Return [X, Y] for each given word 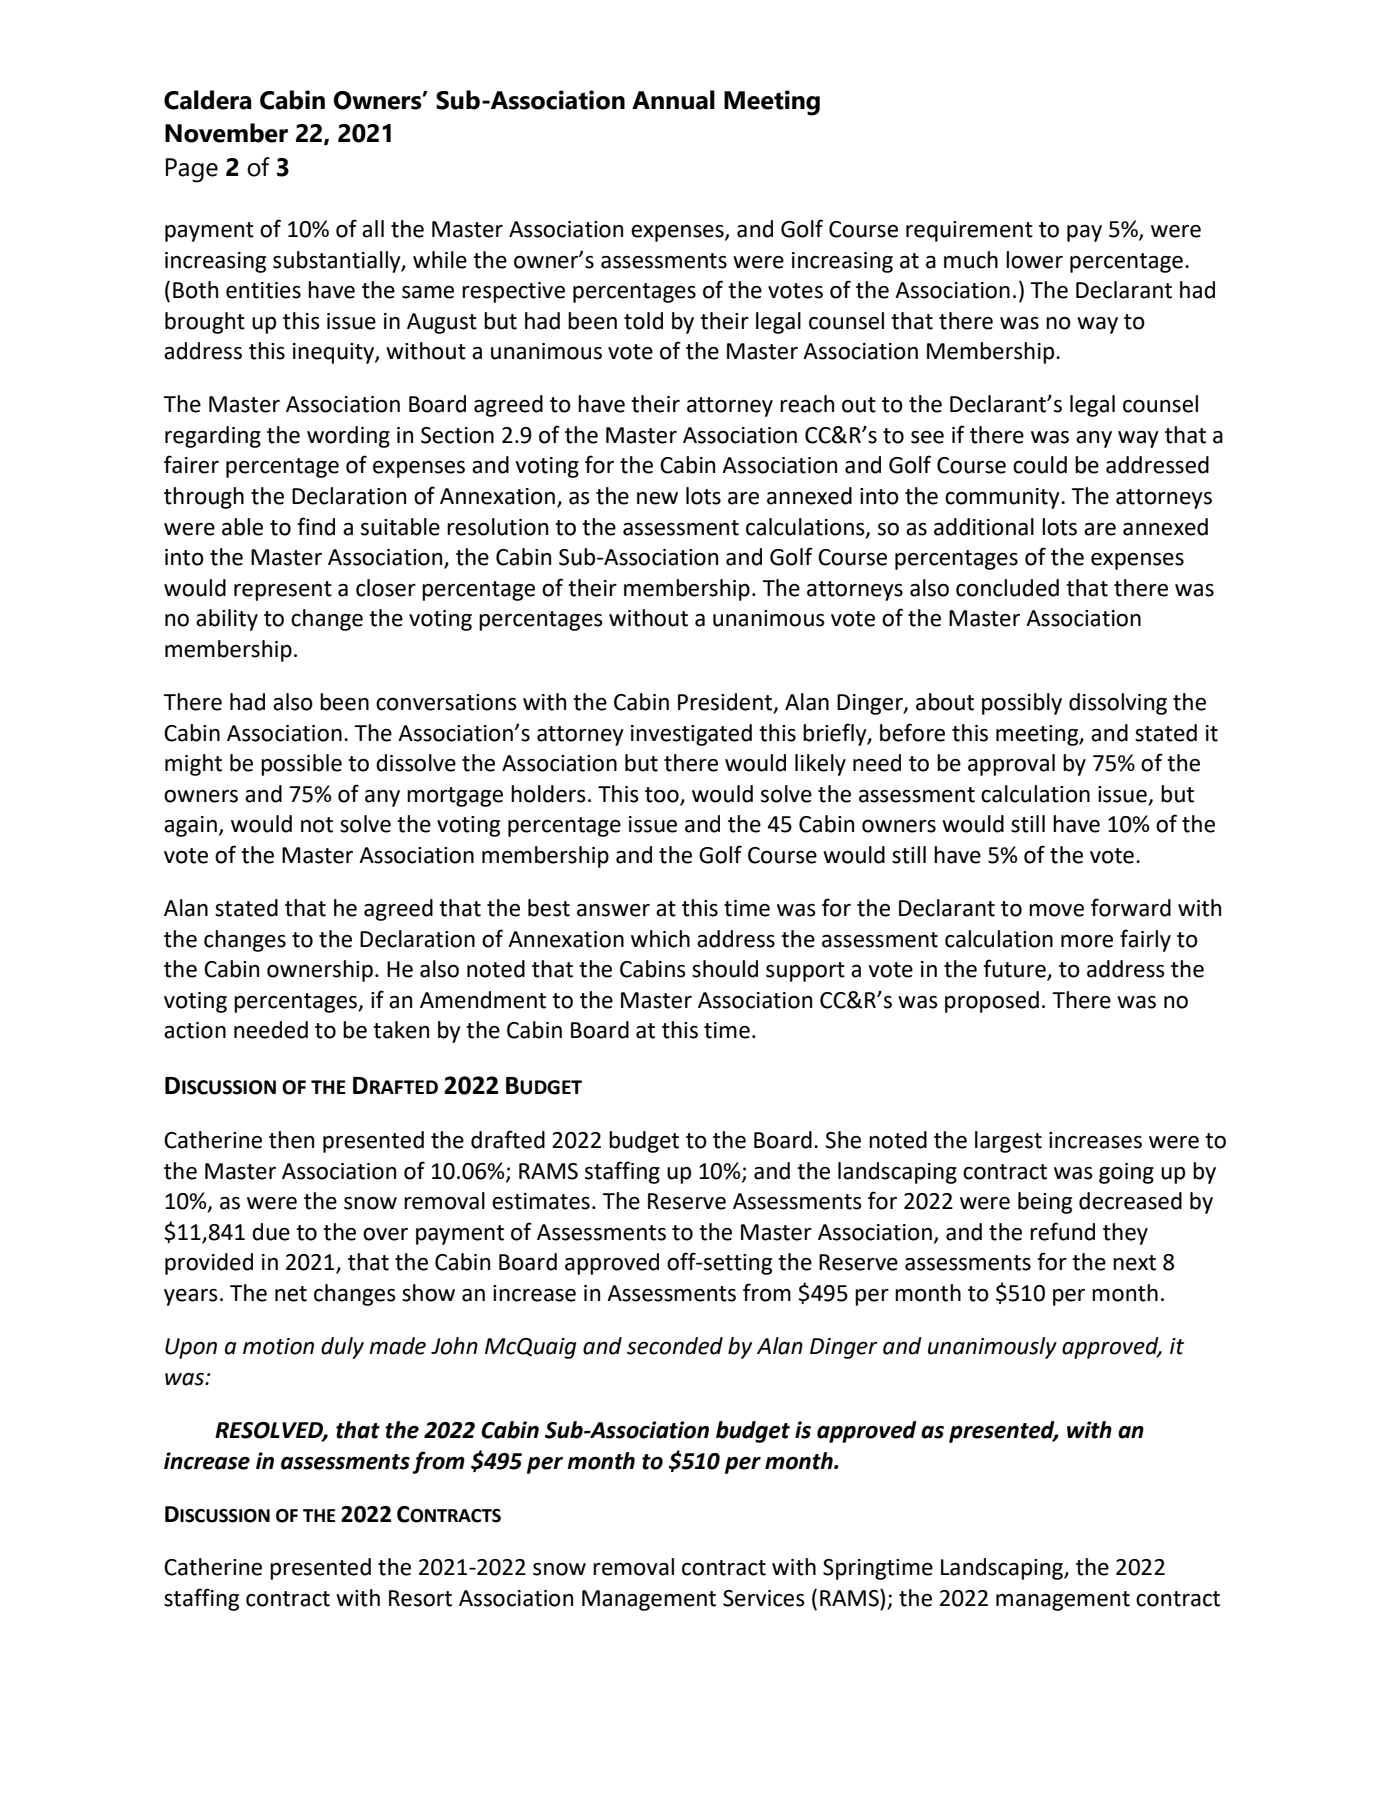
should [725, 969]
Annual [673, 100]
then [291, 1140]
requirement [969, 231]
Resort [420, 1598]
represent [283, 591]
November [226, 133]
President [726, 703]
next [1134, 1263]
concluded [1007, 588]
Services [764, 1598]
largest [1008, 1142]
